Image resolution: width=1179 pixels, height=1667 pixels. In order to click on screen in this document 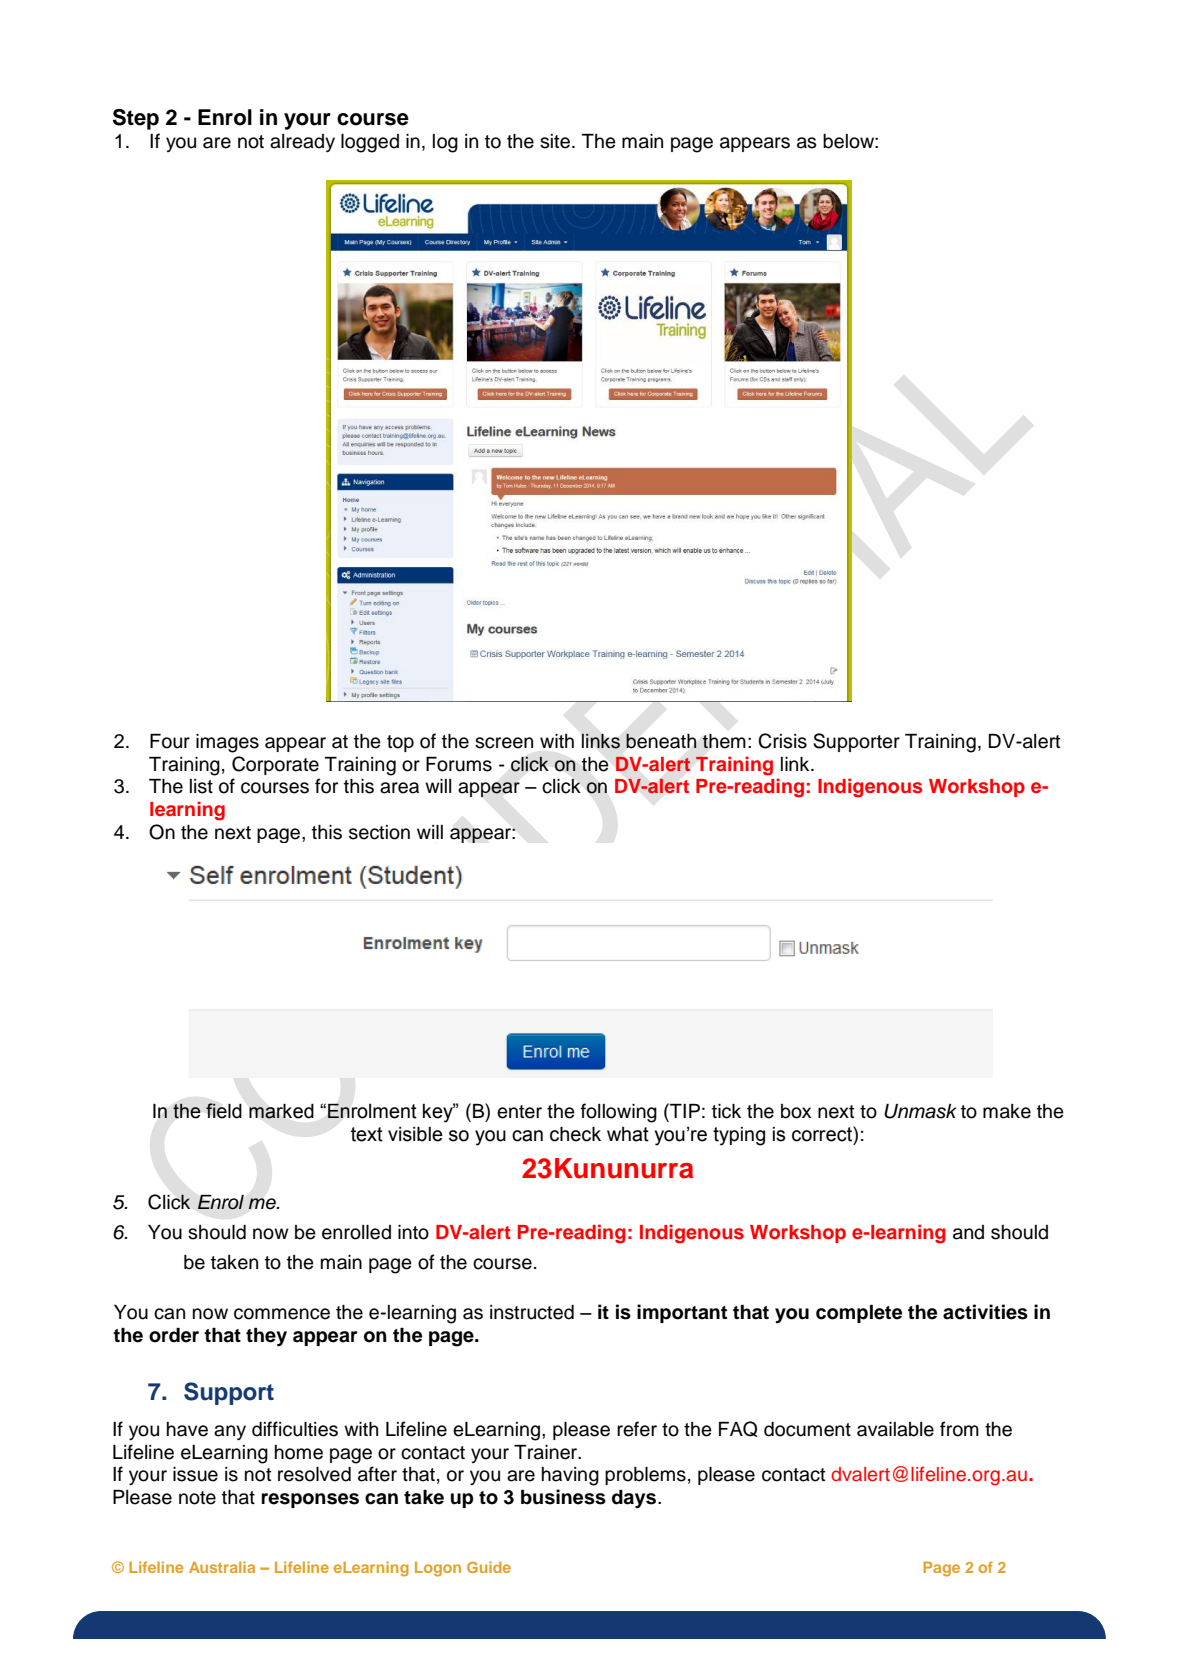, I will do `click(504, 743)`.
